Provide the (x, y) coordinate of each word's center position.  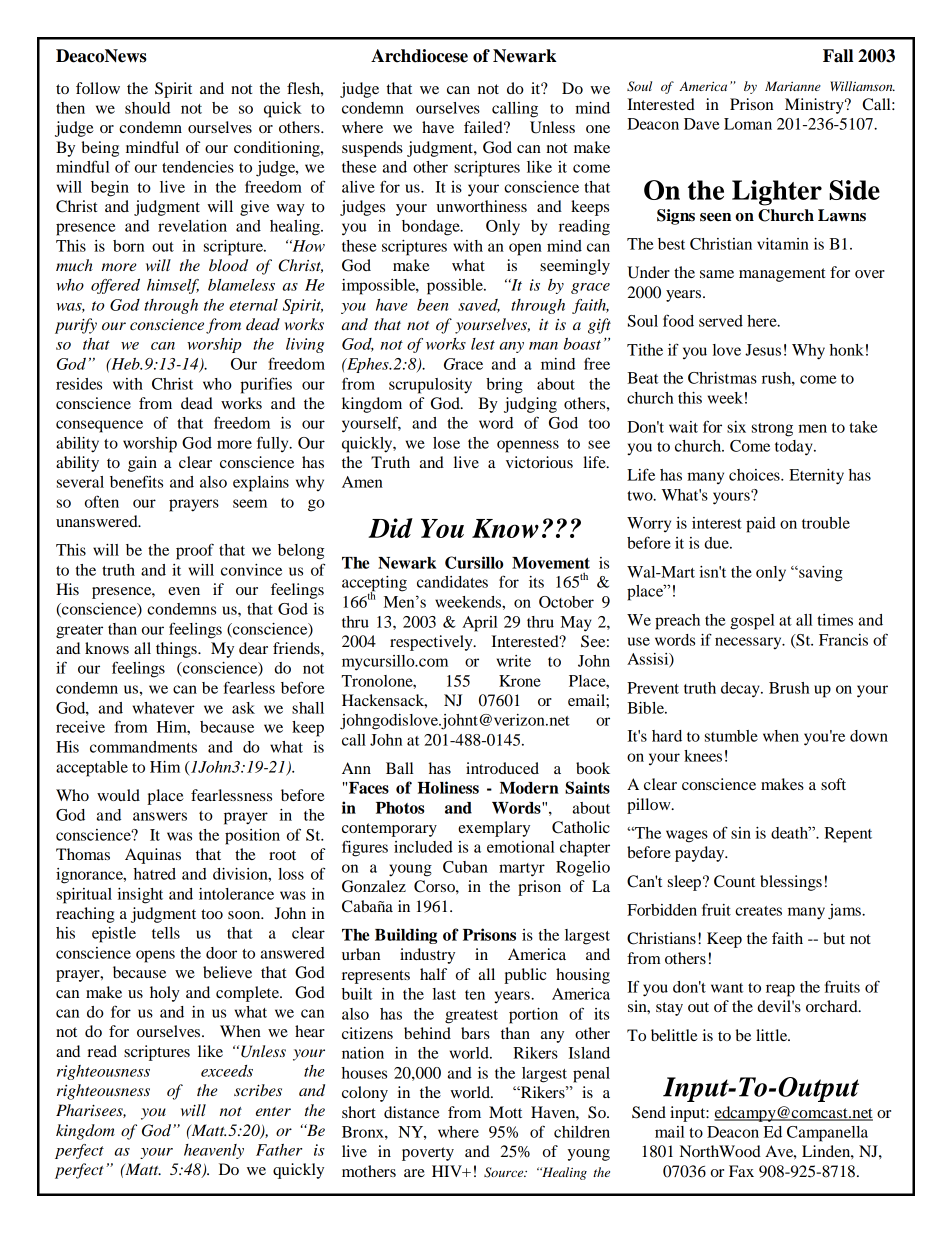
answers (160, 816)
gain (142, 464)
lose (446, 443)
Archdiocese (419, 56)
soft (833, 784)
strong (772, 430)
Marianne (793, 86)
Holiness (448, 787)
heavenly (214, 1151)
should (147, 108)
